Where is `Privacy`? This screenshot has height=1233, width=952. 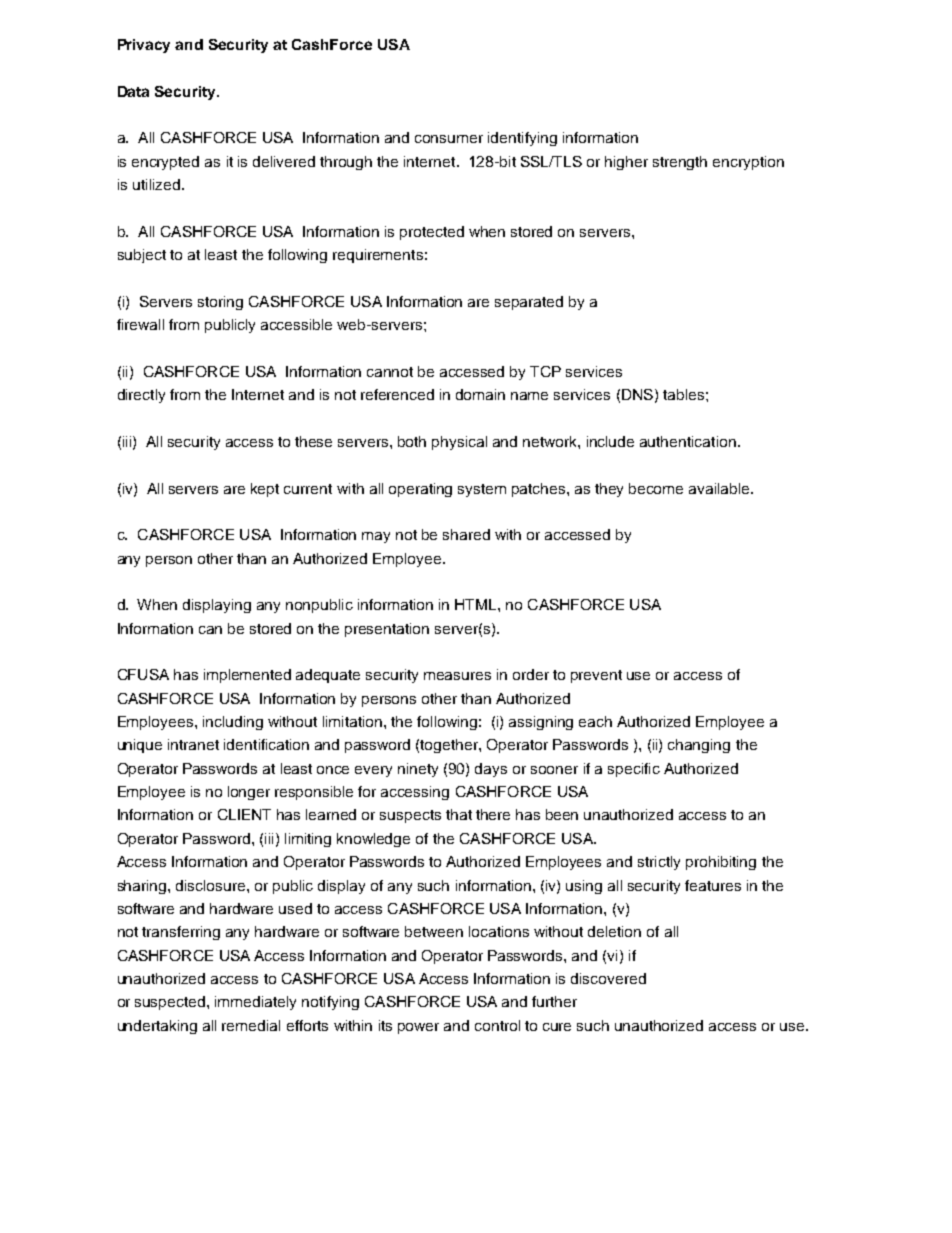 Privacy is located at coordinates (144, 46).
